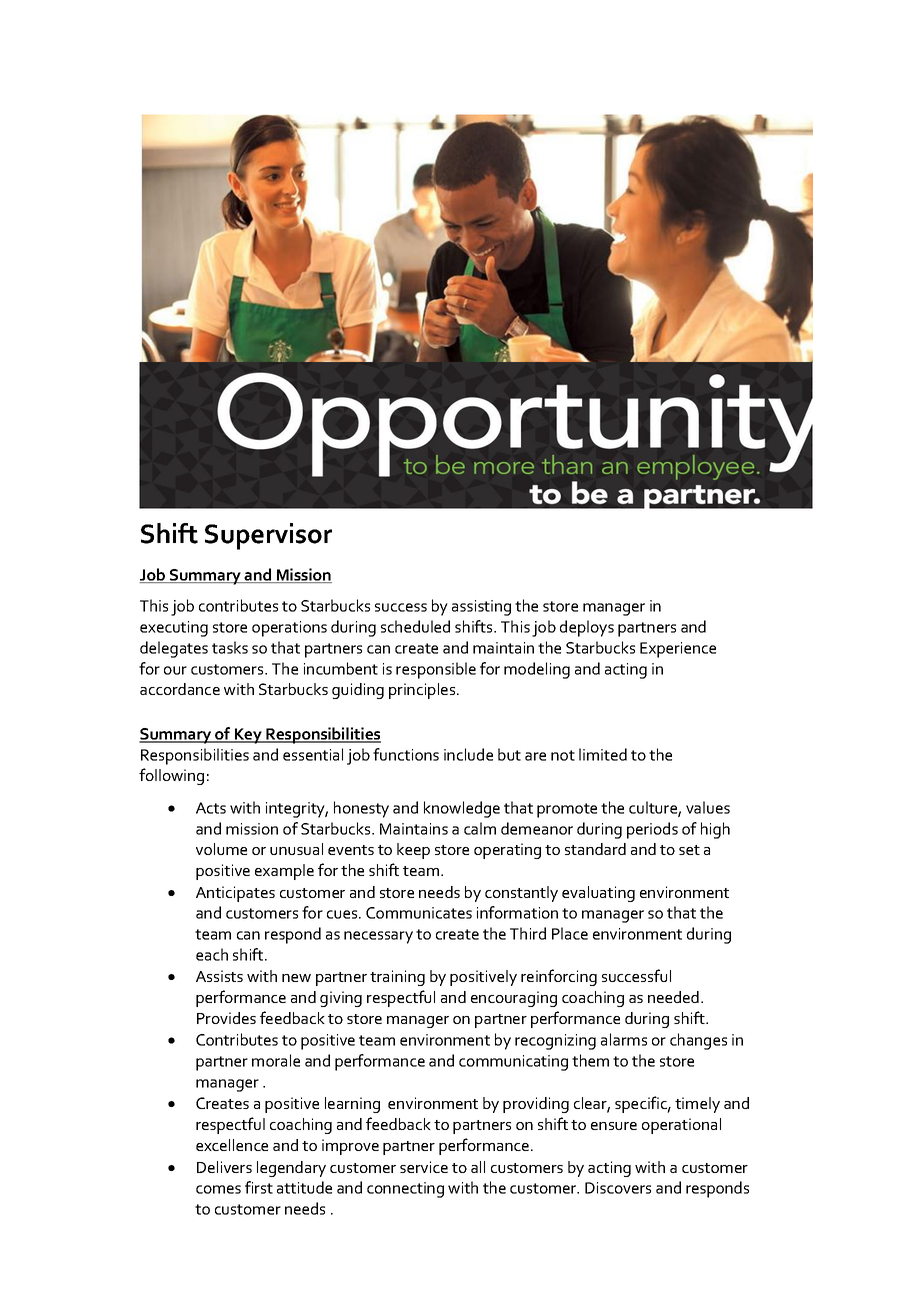 This page has height=1308, width=924. What do you see at coordinates (624, 1039) in the page?
I see `alarms` at bounding box center [624, 1039].
